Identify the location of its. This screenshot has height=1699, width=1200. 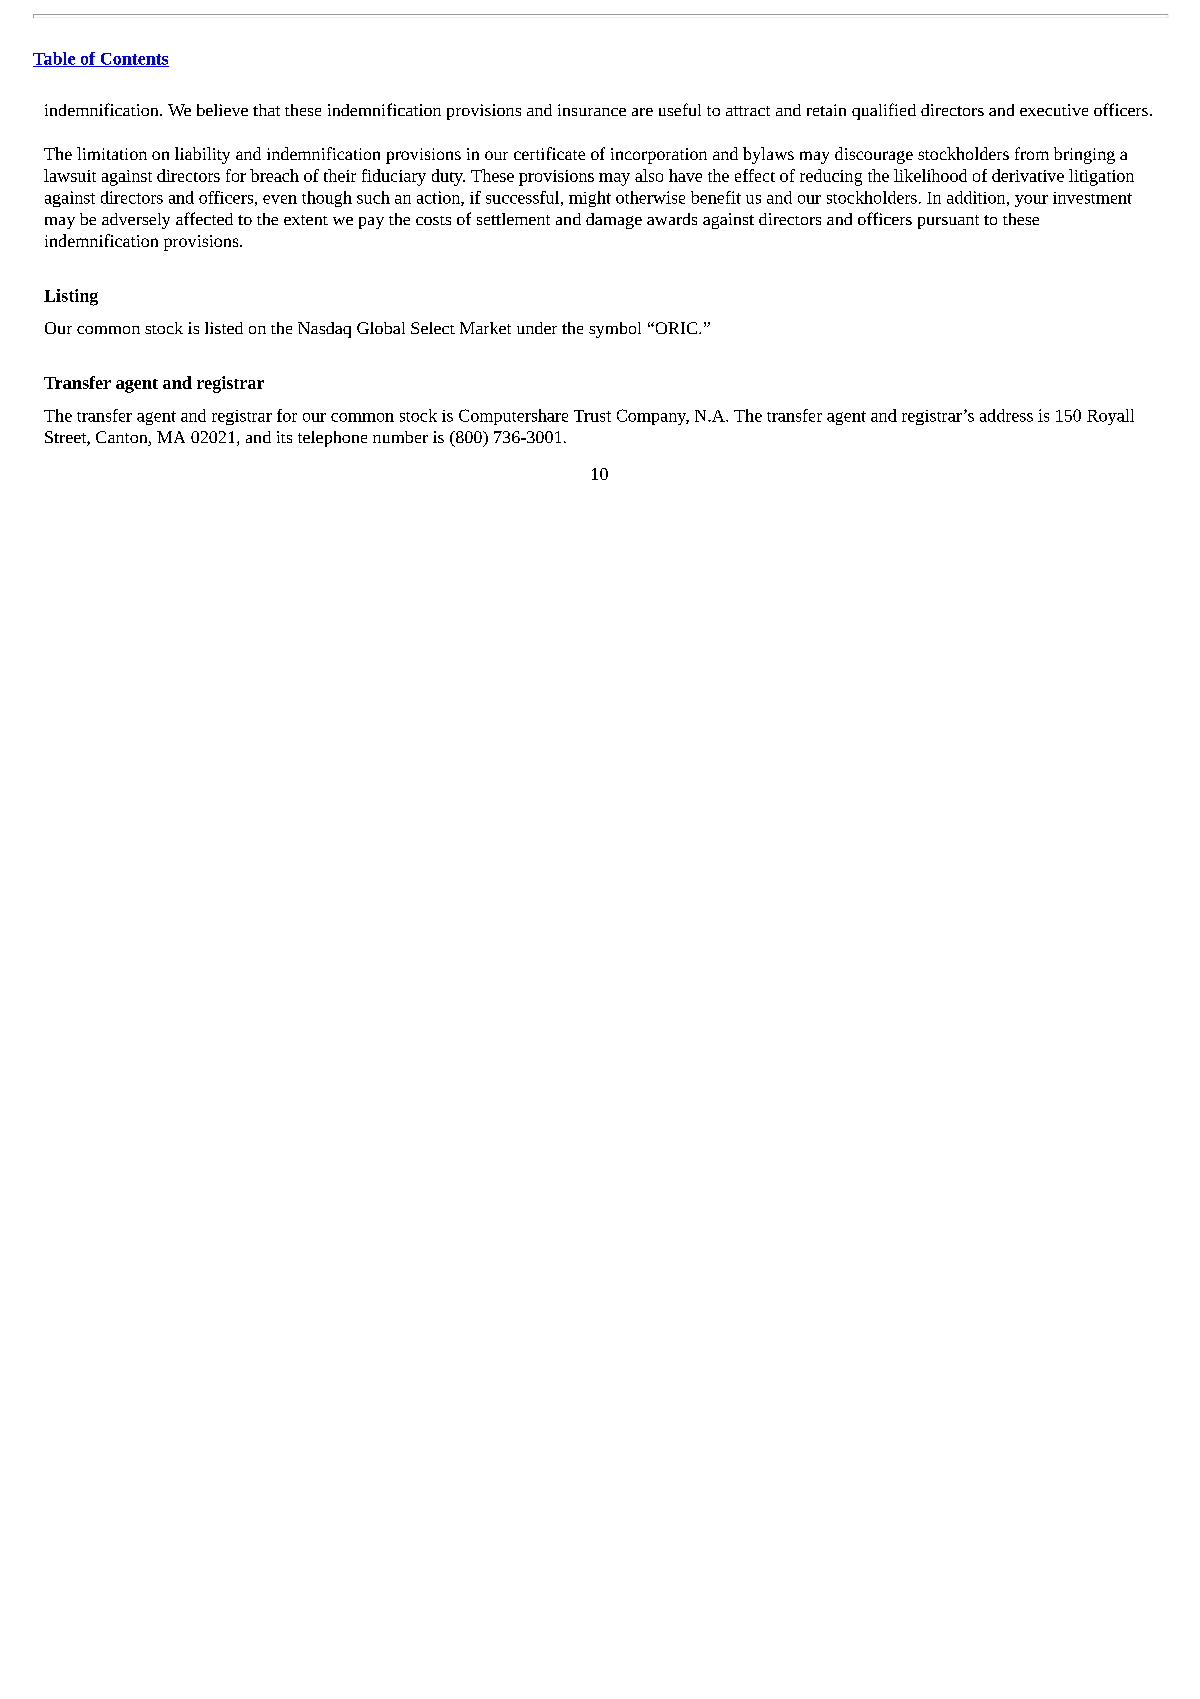
(284, 437).
